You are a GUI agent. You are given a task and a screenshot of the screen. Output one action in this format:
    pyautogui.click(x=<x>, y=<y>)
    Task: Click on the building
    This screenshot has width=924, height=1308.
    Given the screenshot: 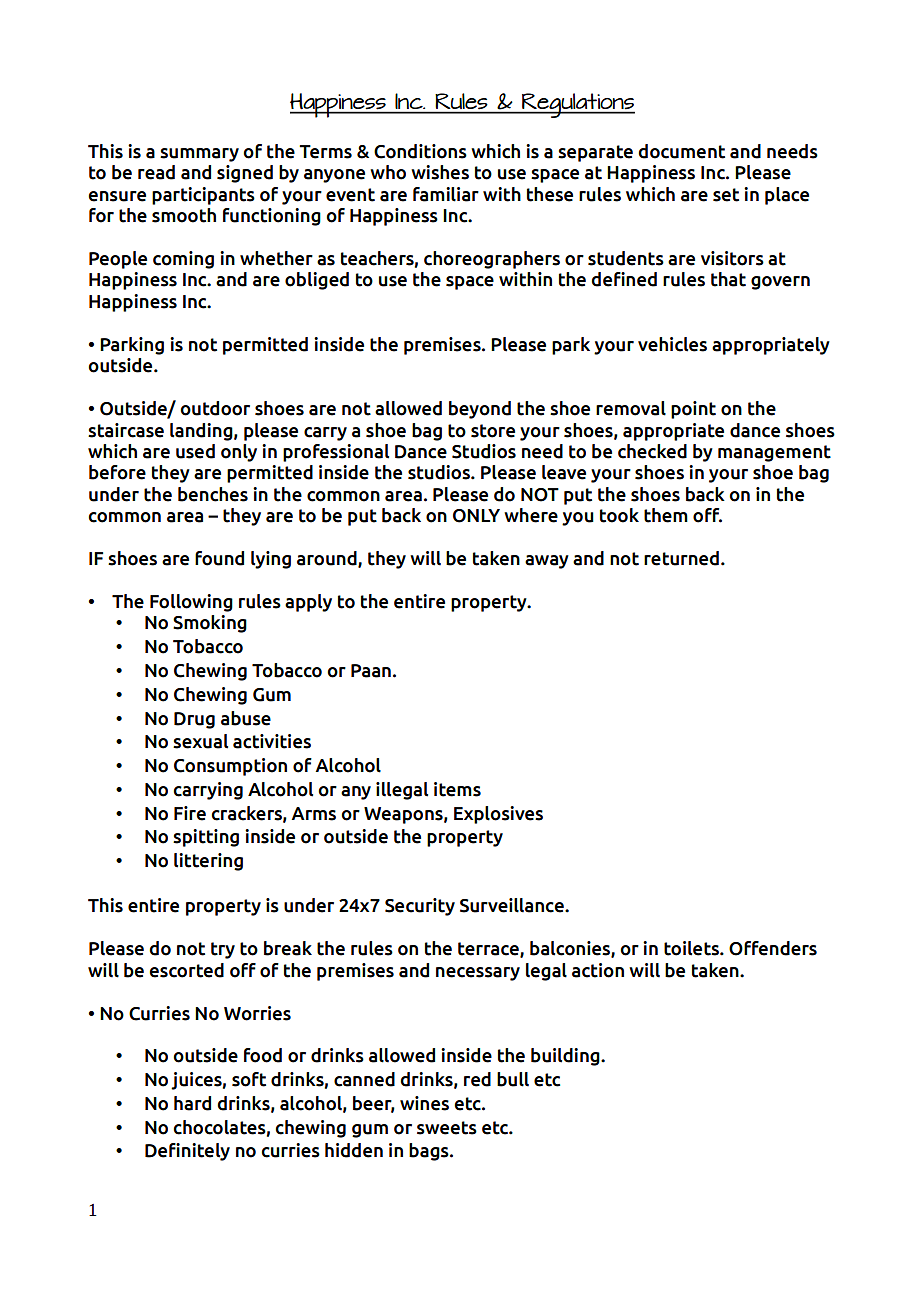 What is the action you would take?
    pyautogui.click(x=566, y=1057)
